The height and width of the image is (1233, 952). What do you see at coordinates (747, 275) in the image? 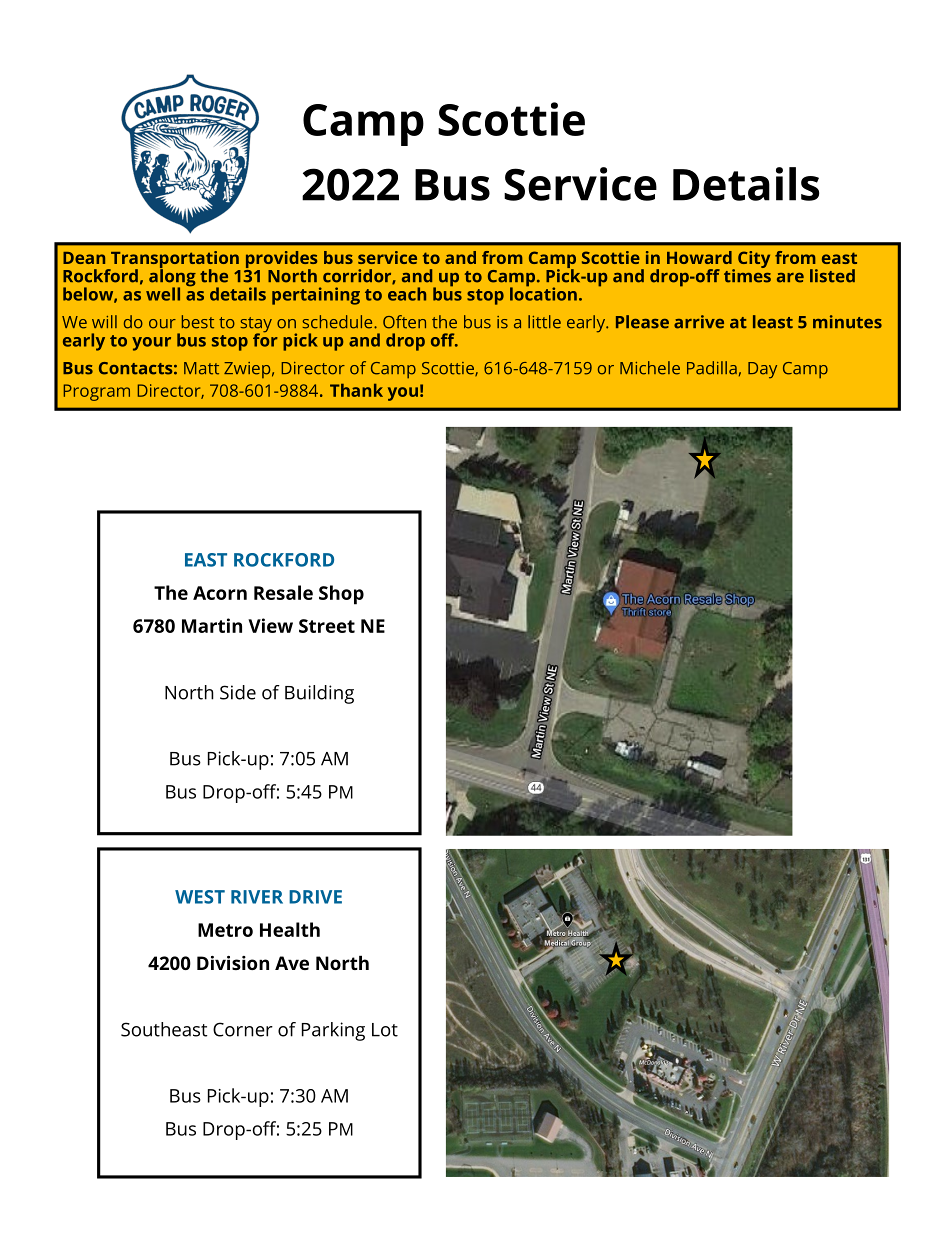
I see `times` at bounding box center [747, 275].
